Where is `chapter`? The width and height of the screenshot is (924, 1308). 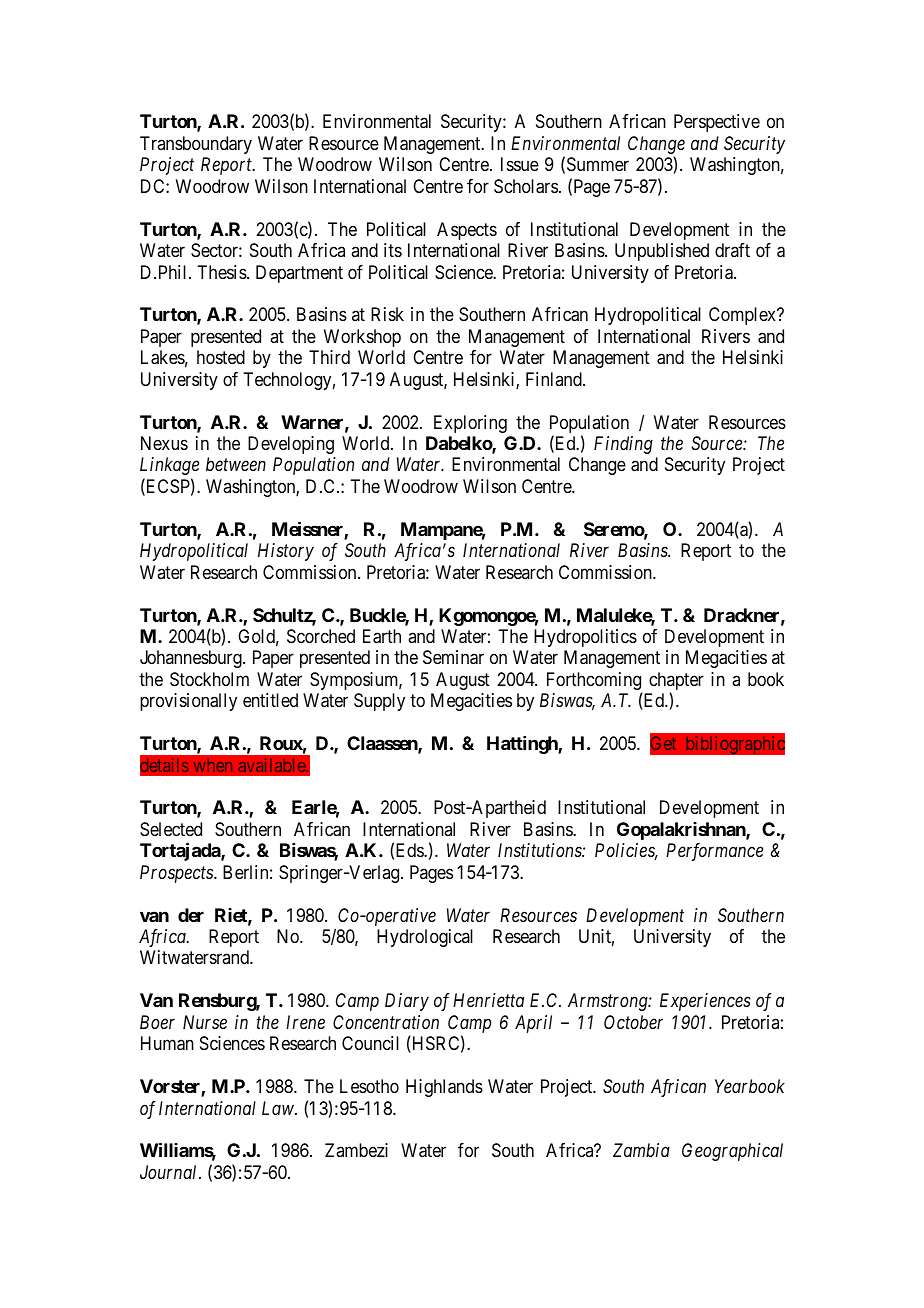 chapter is located at coordinates (676, 682).
